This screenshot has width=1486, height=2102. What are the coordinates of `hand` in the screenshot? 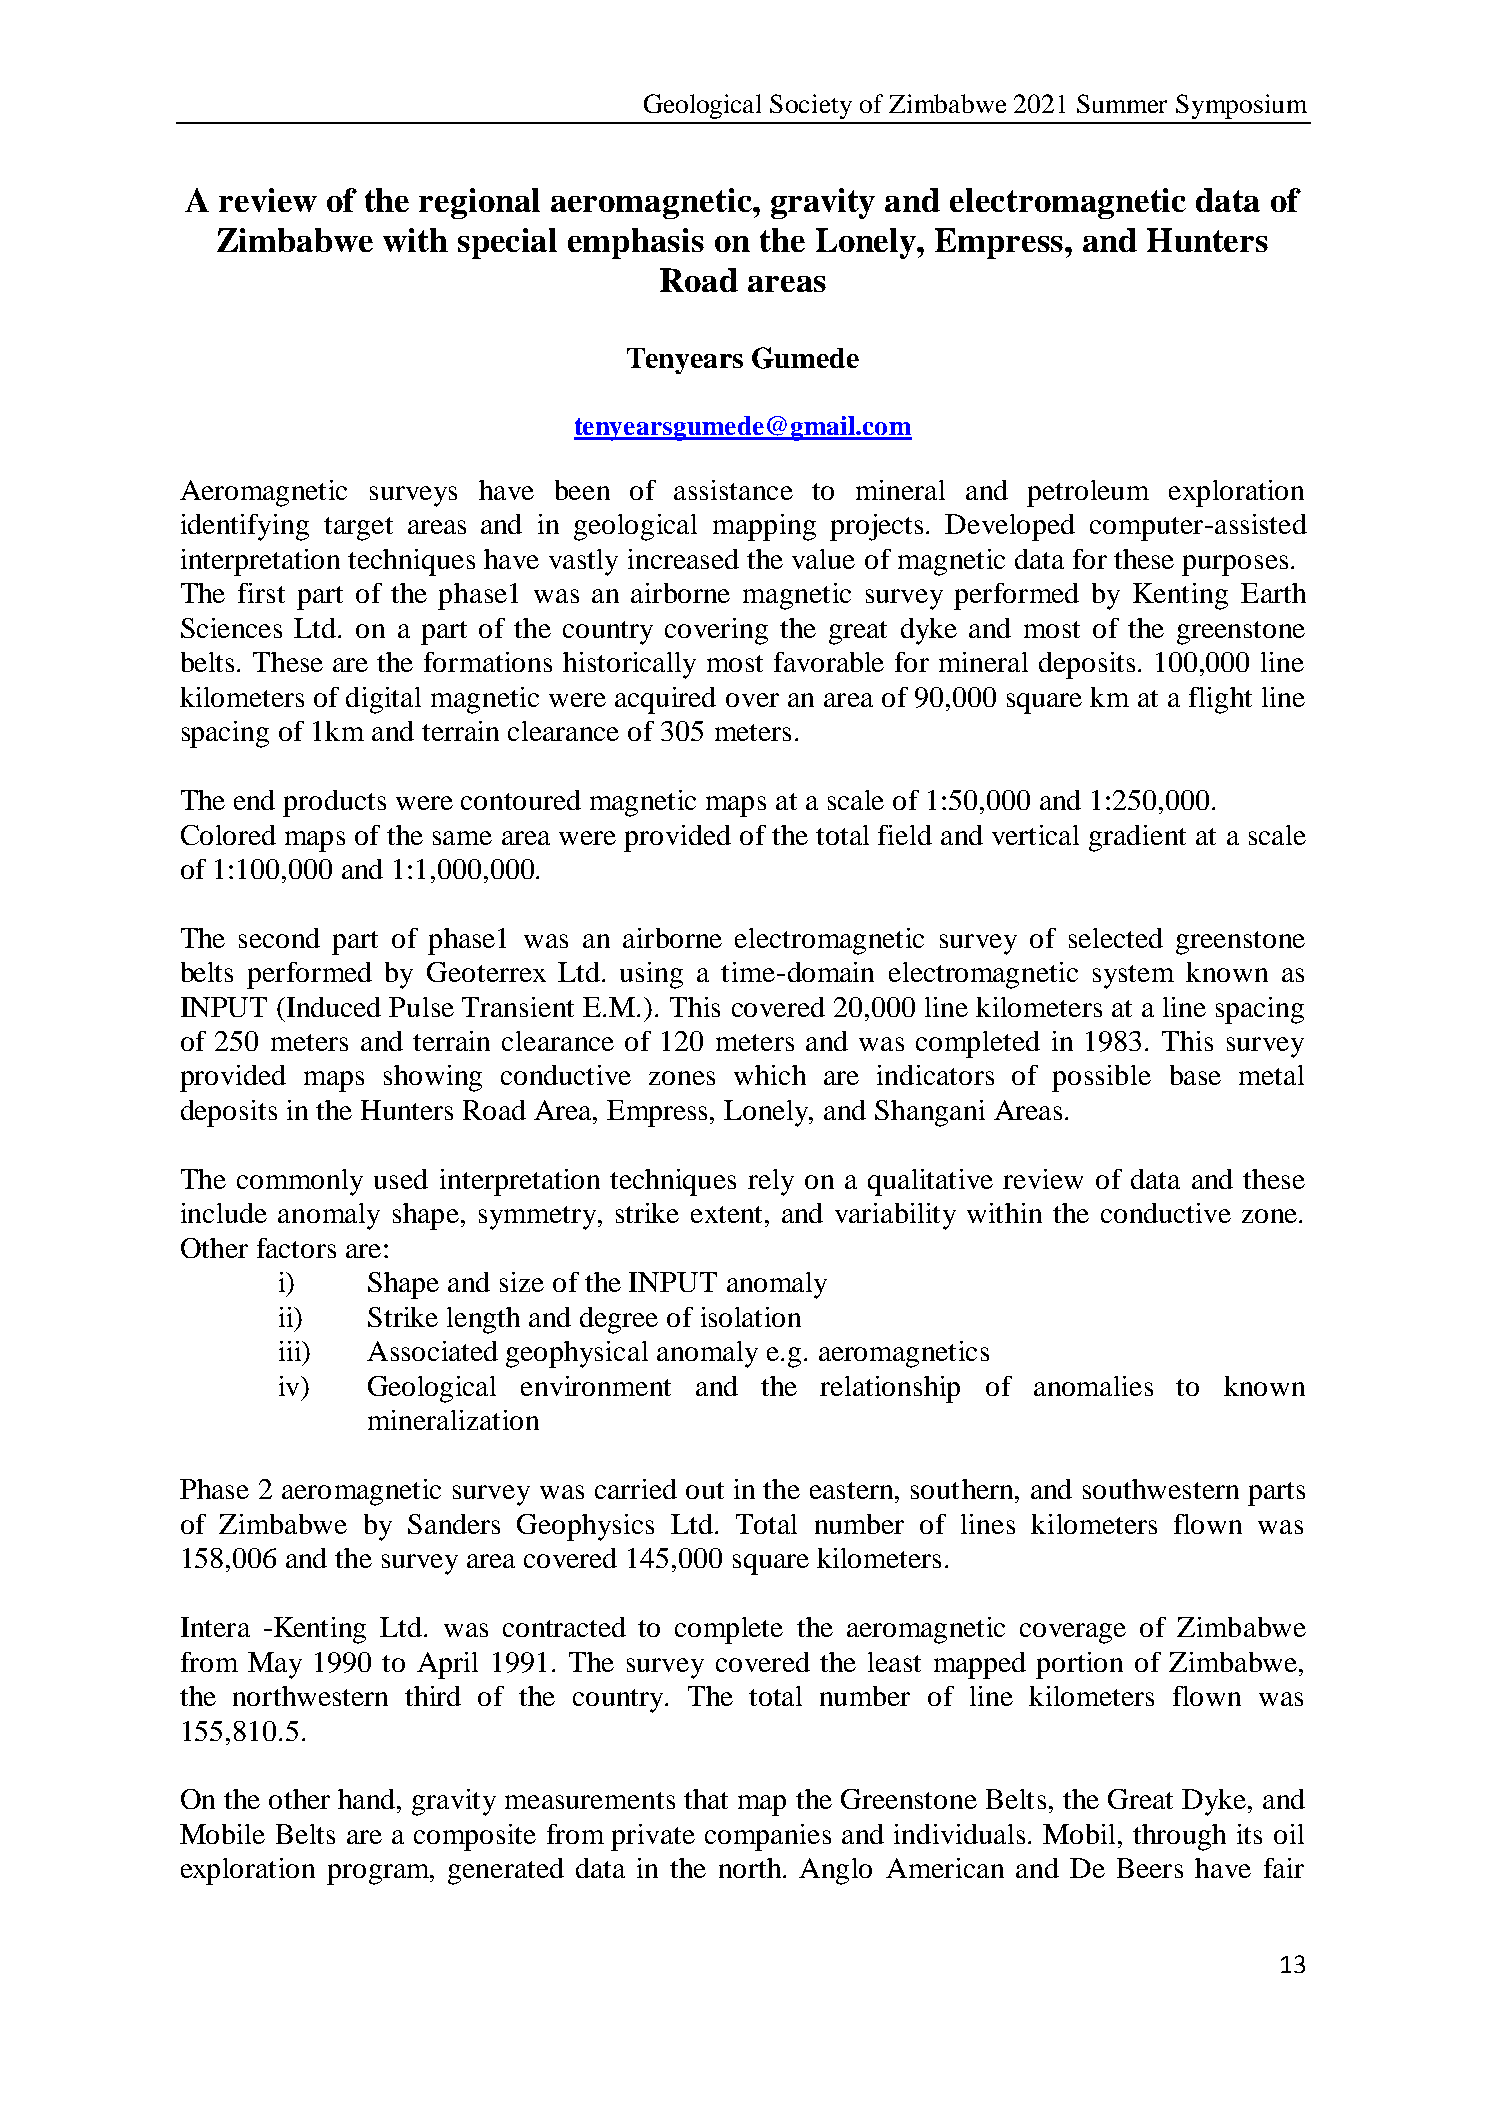 It's located at (368, 1799).
